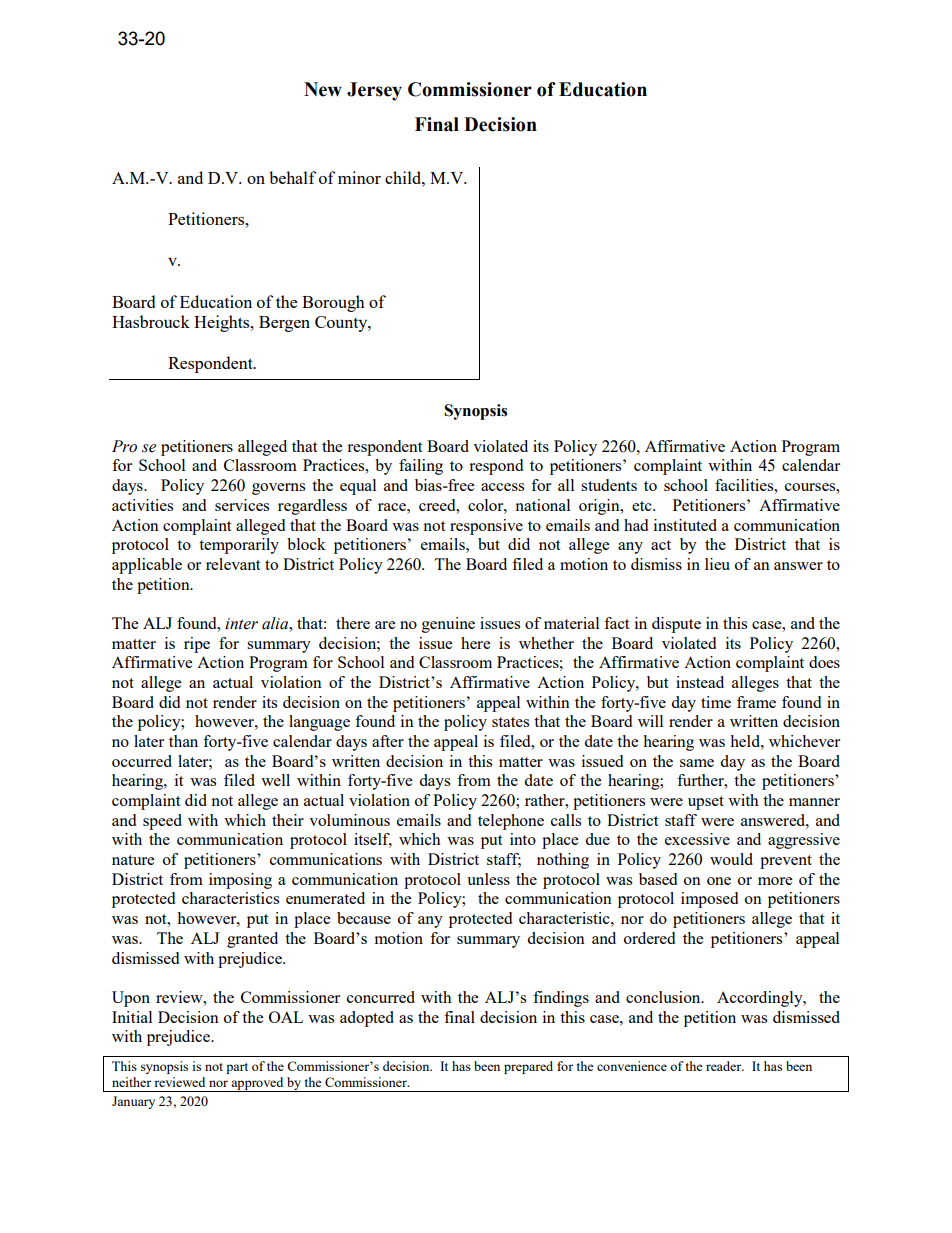  I want to click on Borough, so click(333, 303).
